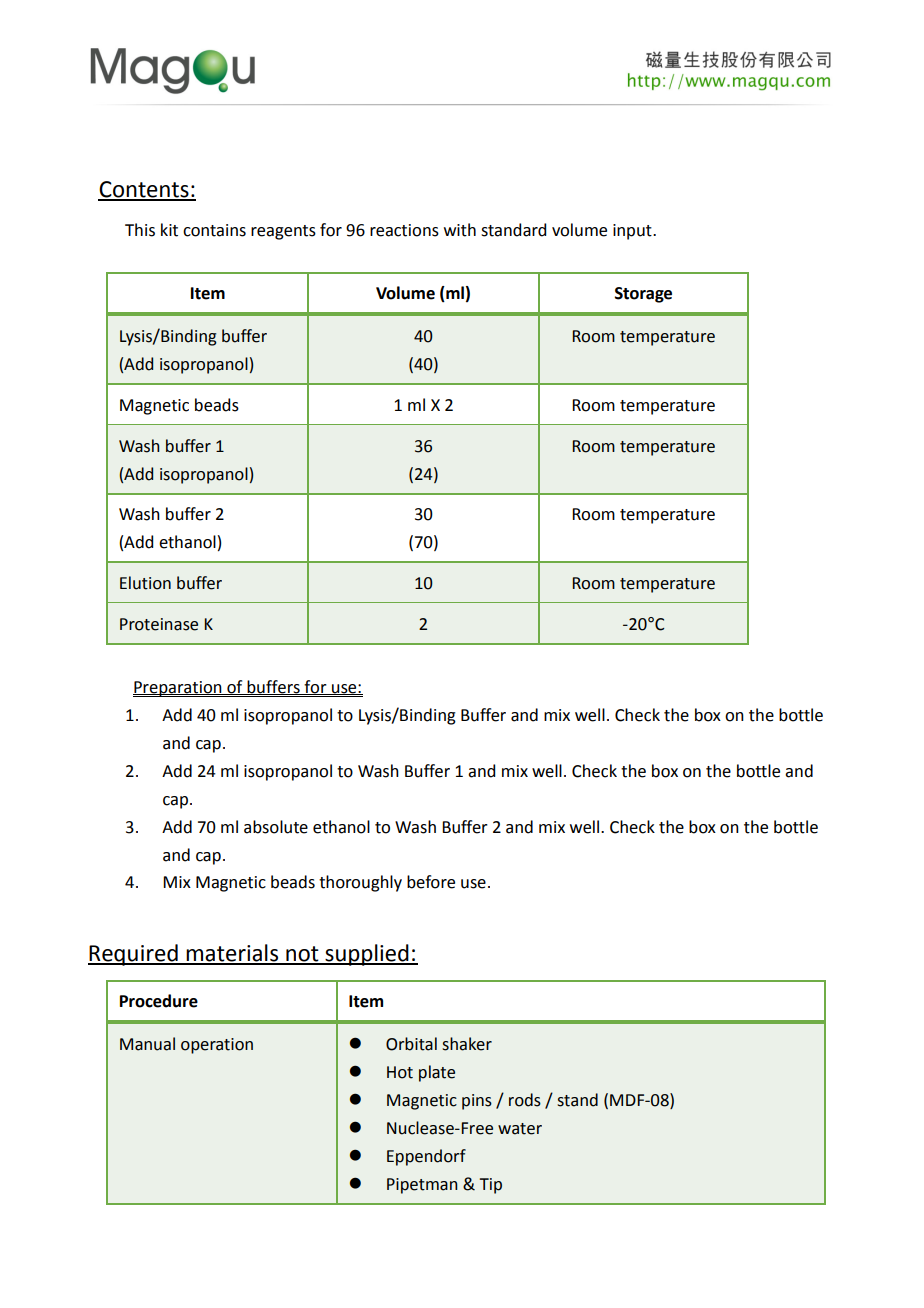 This screenshot has width=924, height=1308. Describe the element at coordinates (217, 1046) in the screenshot. I see `operation` at that location.
